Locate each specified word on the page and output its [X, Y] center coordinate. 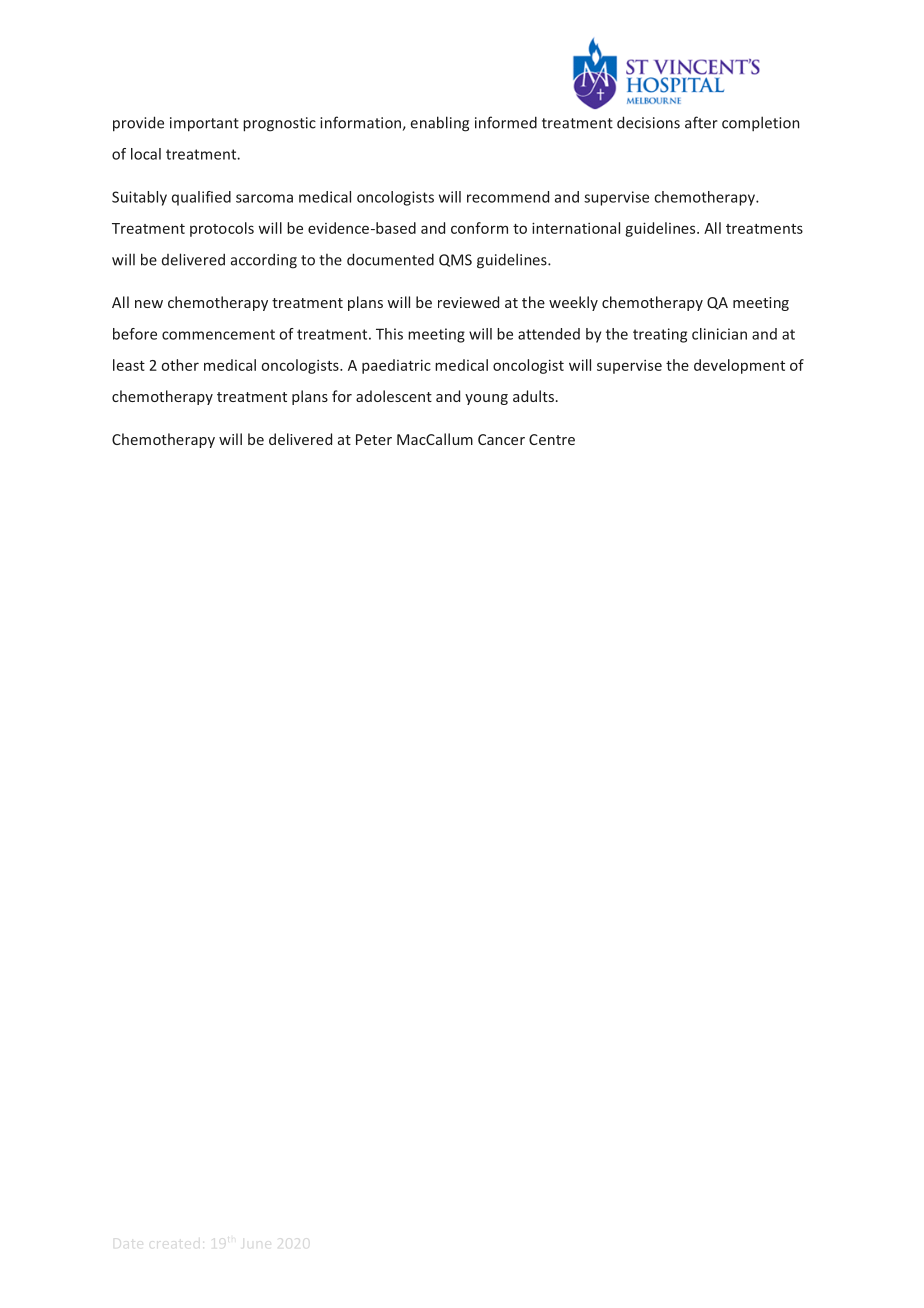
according [264, 261]
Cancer [501, 439]
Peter [374, 439]
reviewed [468, 302]
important [204, 124]
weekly [573, 303]
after [701, 122]
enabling [440, 124]
